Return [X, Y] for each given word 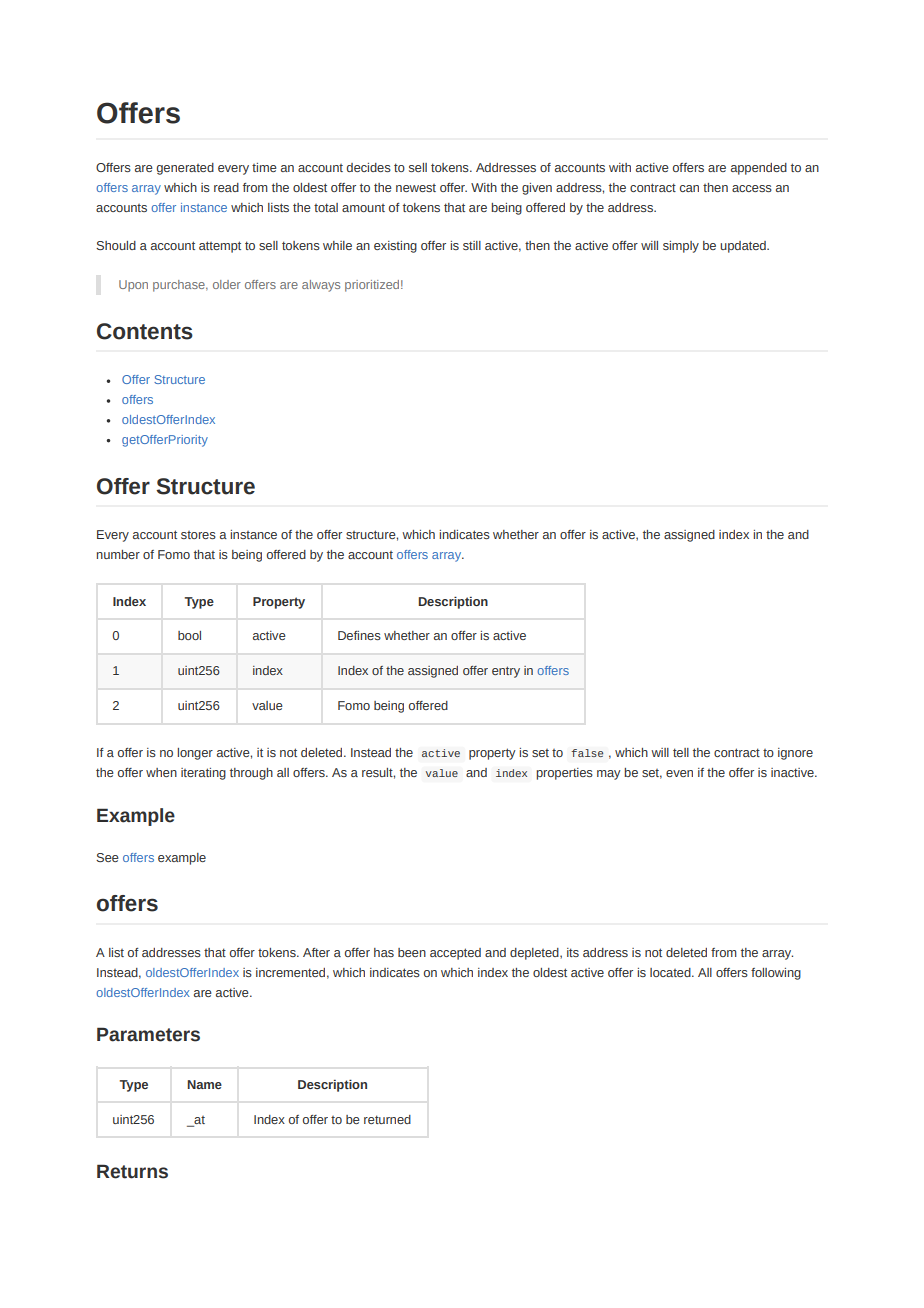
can [689, 188]
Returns [132, 1171]
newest [416, 188]
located [671, 972]
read [226, 187]
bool [189, 635]
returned [387, 1119]
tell [681, 752]
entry [506, 672]
